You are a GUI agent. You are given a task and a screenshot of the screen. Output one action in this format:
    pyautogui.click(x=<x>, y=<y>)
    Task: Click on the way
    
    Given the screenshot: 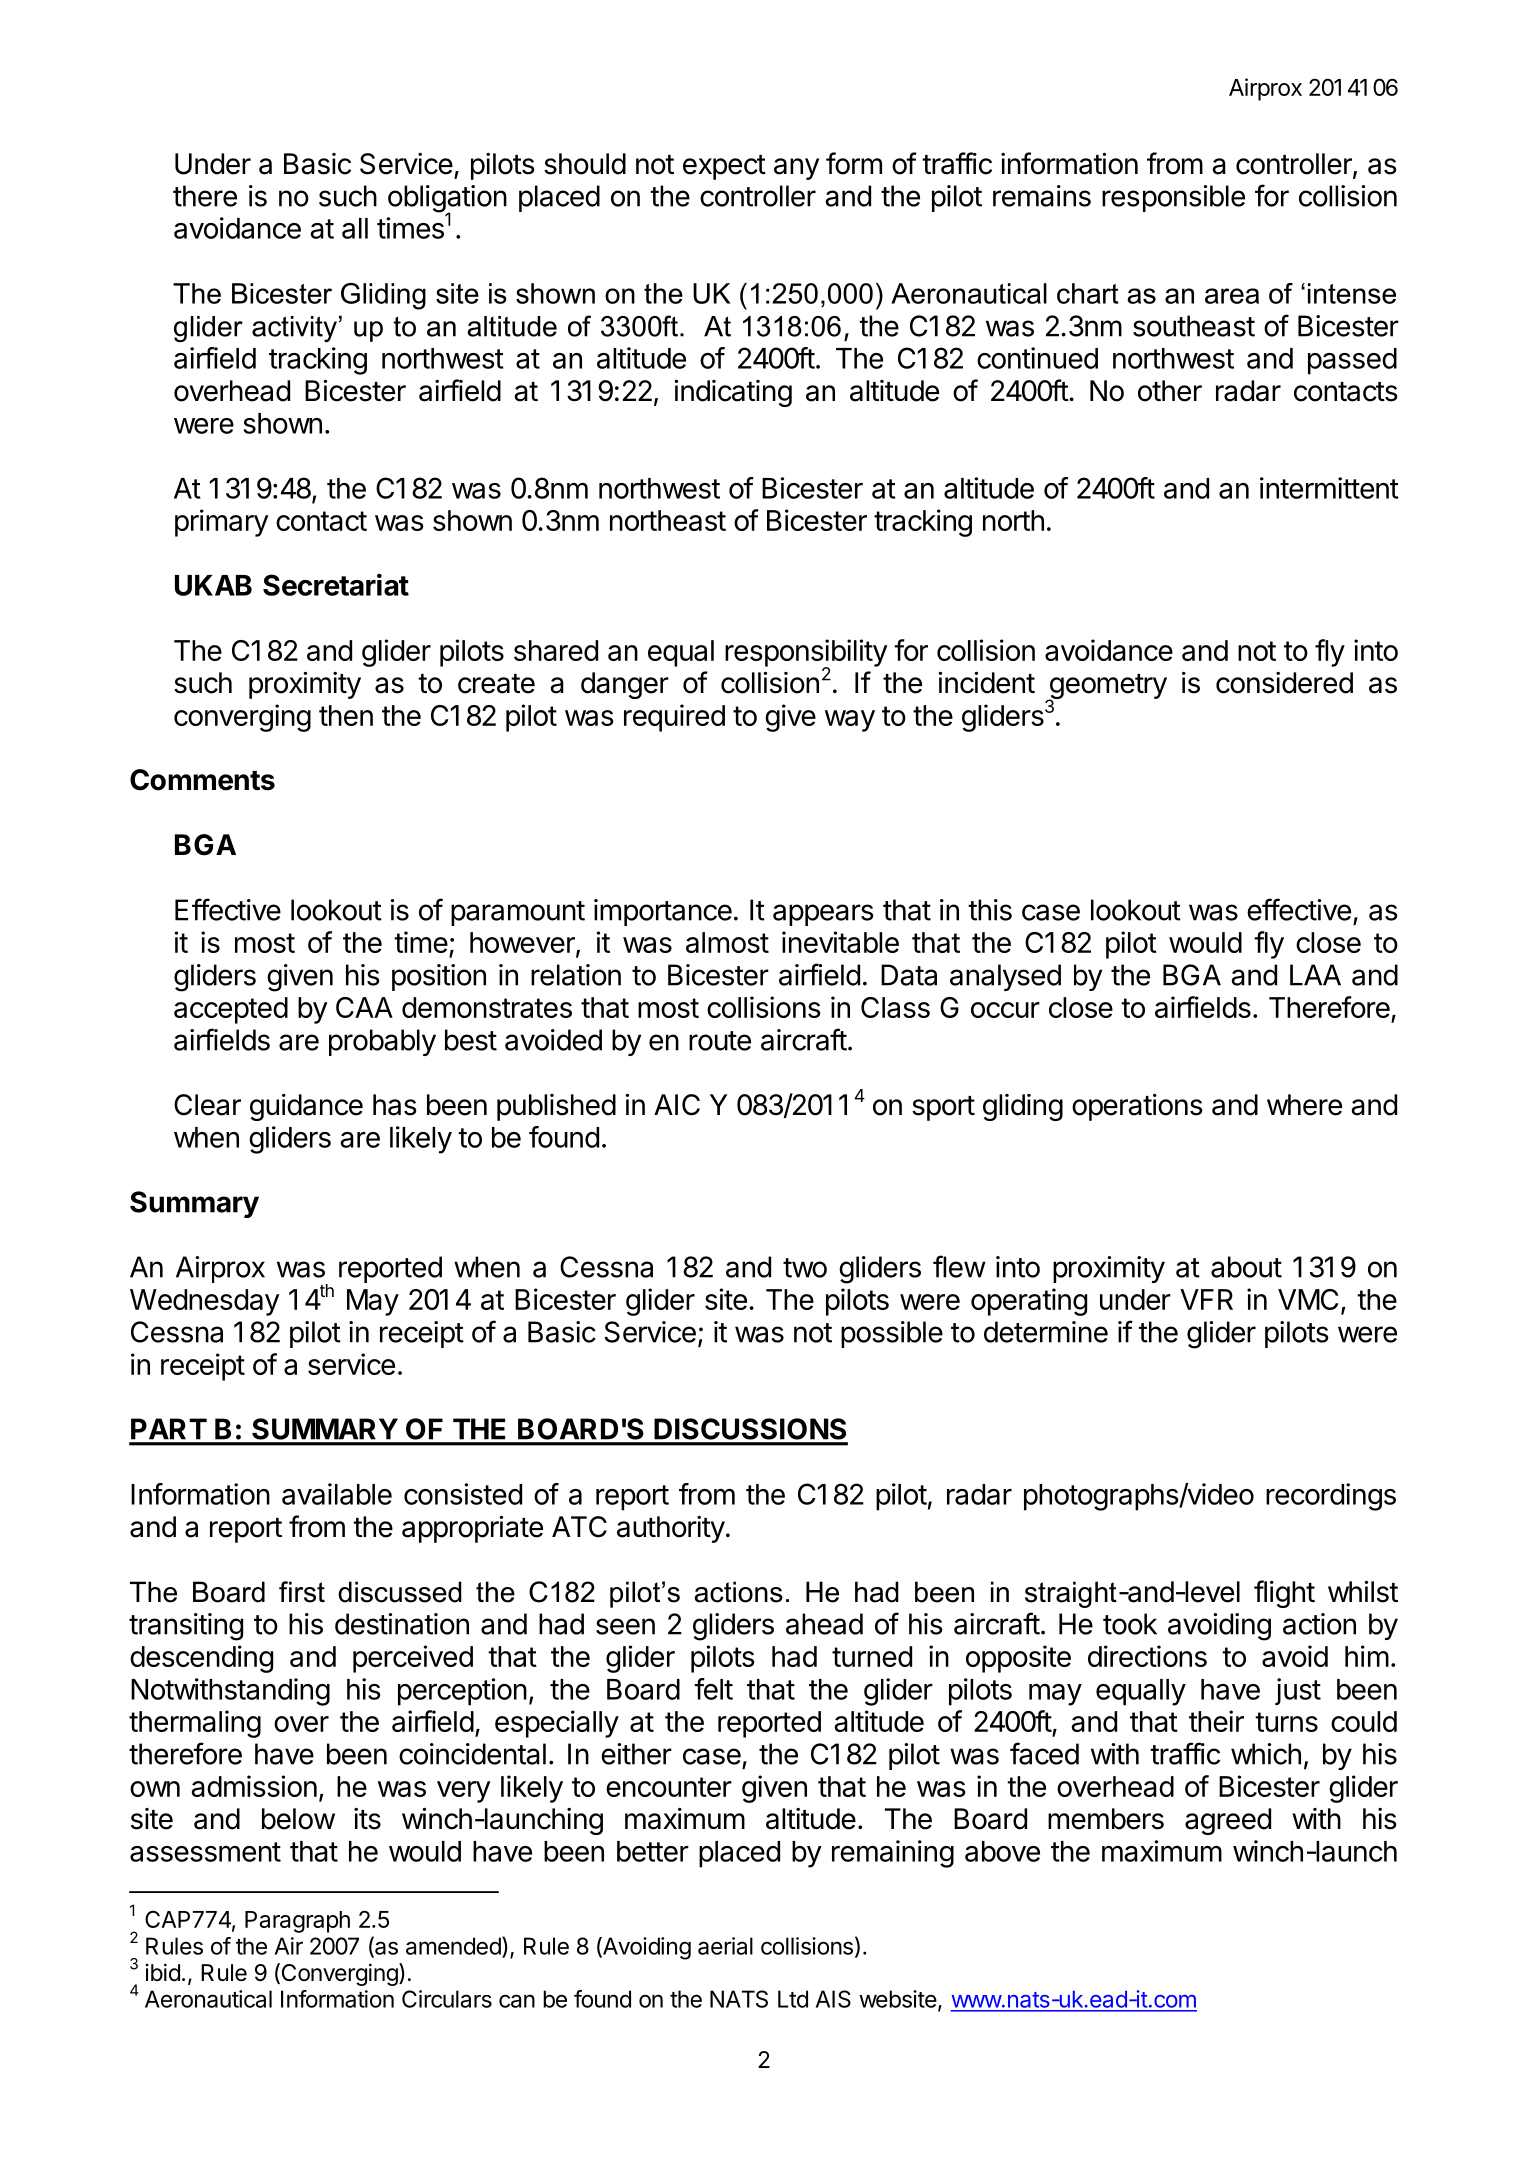 What is the action you would take?
    pyautogui.click(x=850, y=721)
